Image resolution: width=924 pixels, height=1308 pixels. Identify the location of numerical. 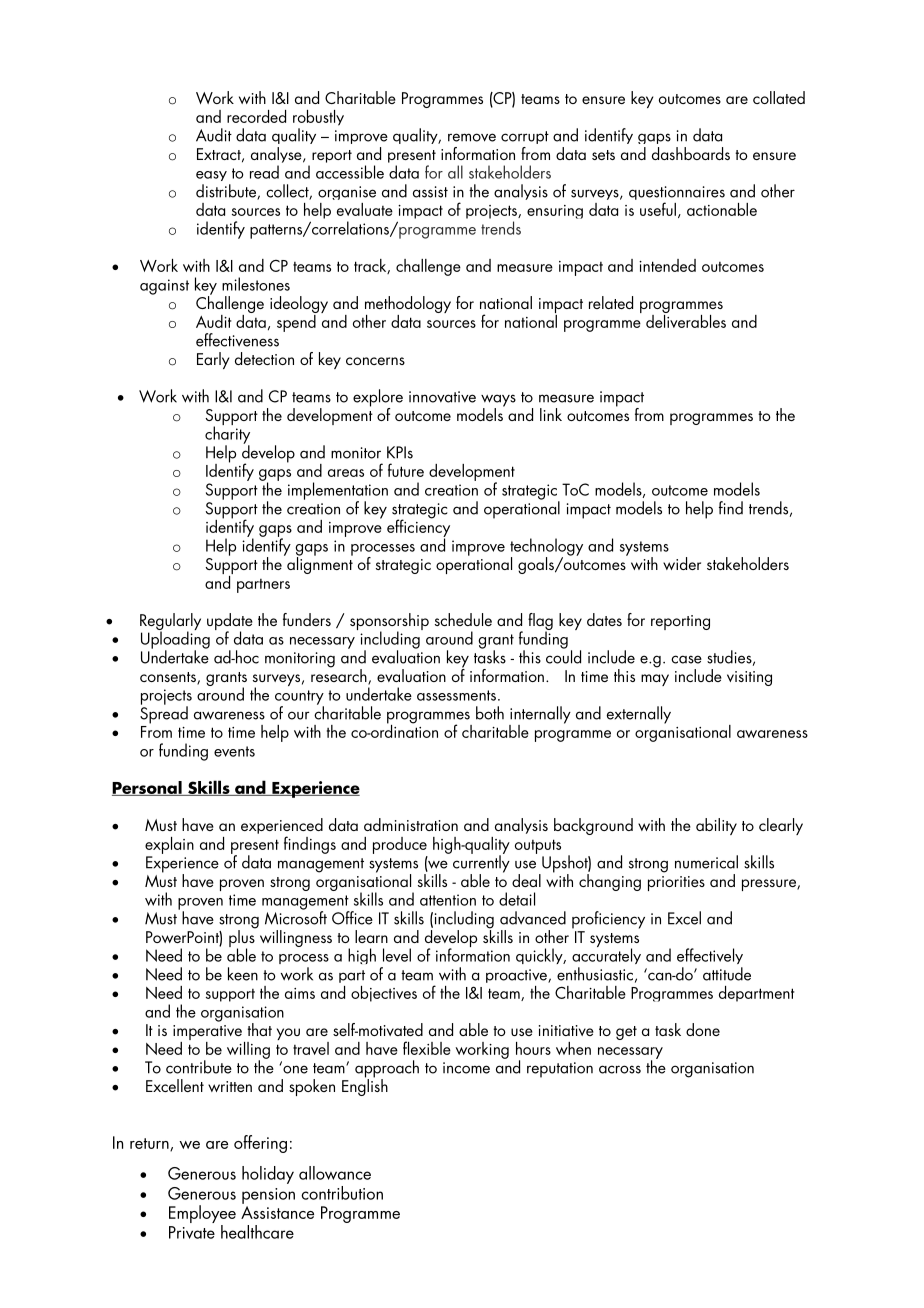
(706, 862).
